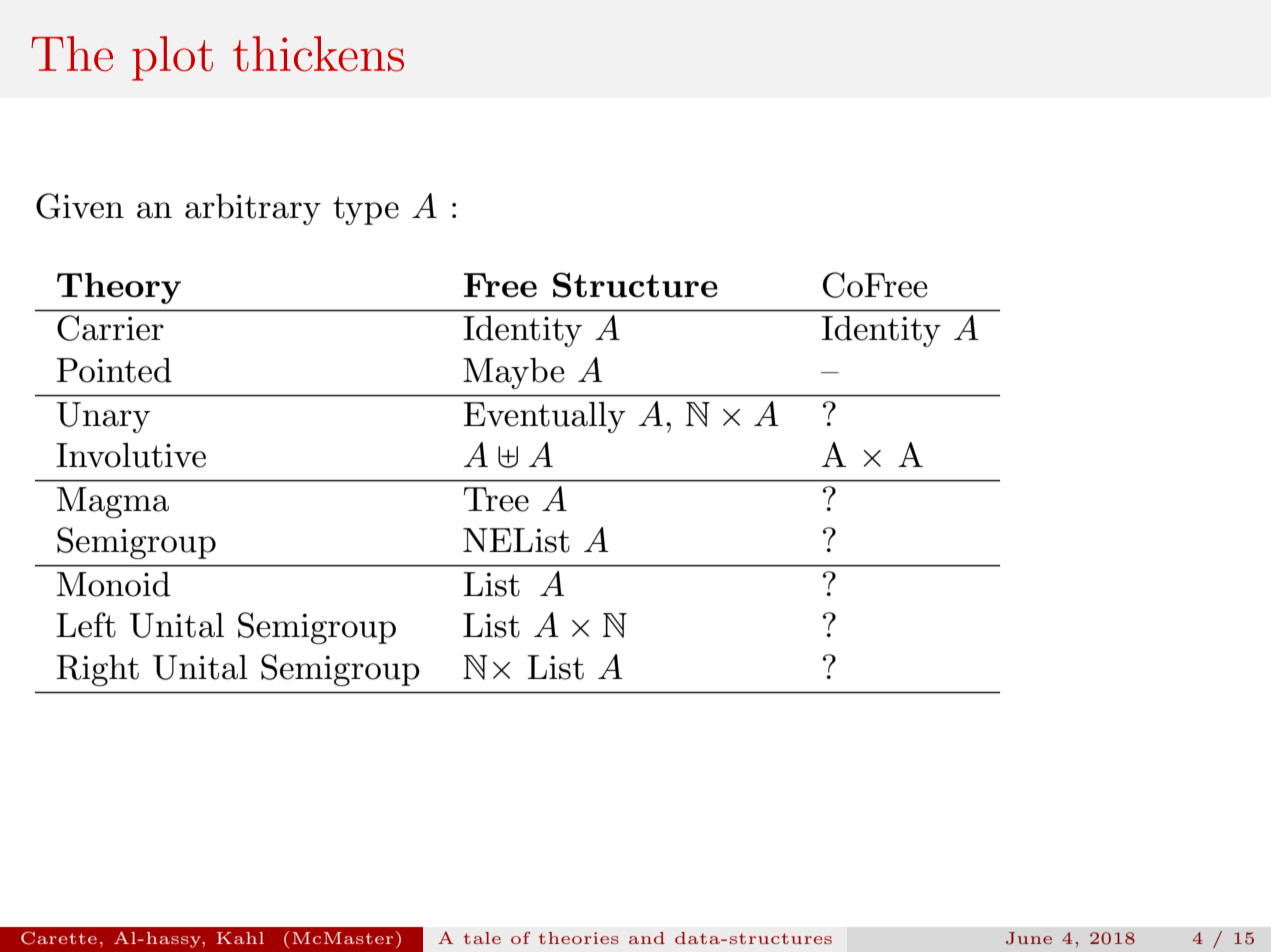 This document has width=1271, height=952. What do you see at coordinates (86, 625) in the document?
I see `Left` at bounding box center [86, 625].
